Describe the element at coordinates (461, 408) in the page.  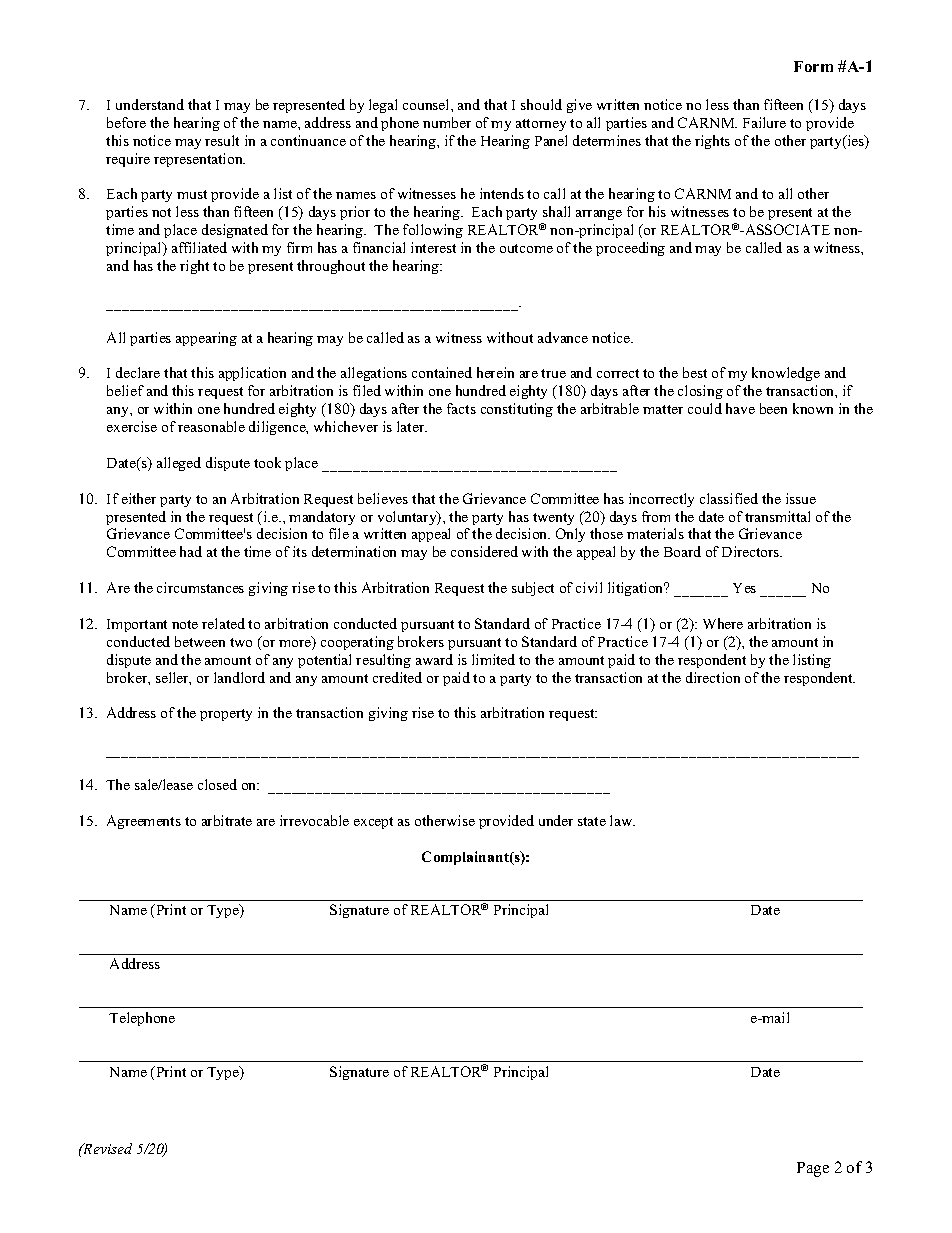
I see `facts` at that location.
